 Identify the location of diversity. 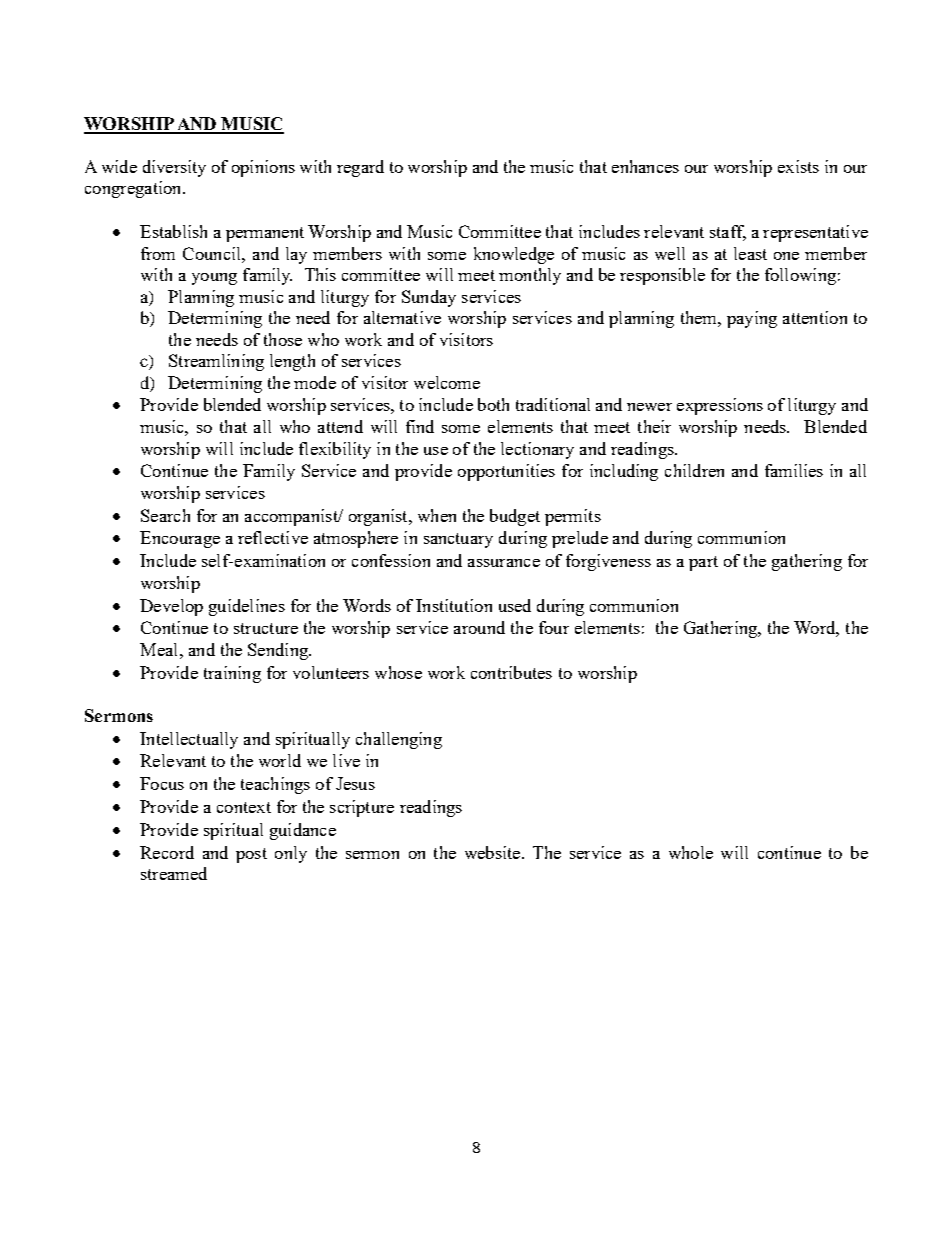
(174, 168).
